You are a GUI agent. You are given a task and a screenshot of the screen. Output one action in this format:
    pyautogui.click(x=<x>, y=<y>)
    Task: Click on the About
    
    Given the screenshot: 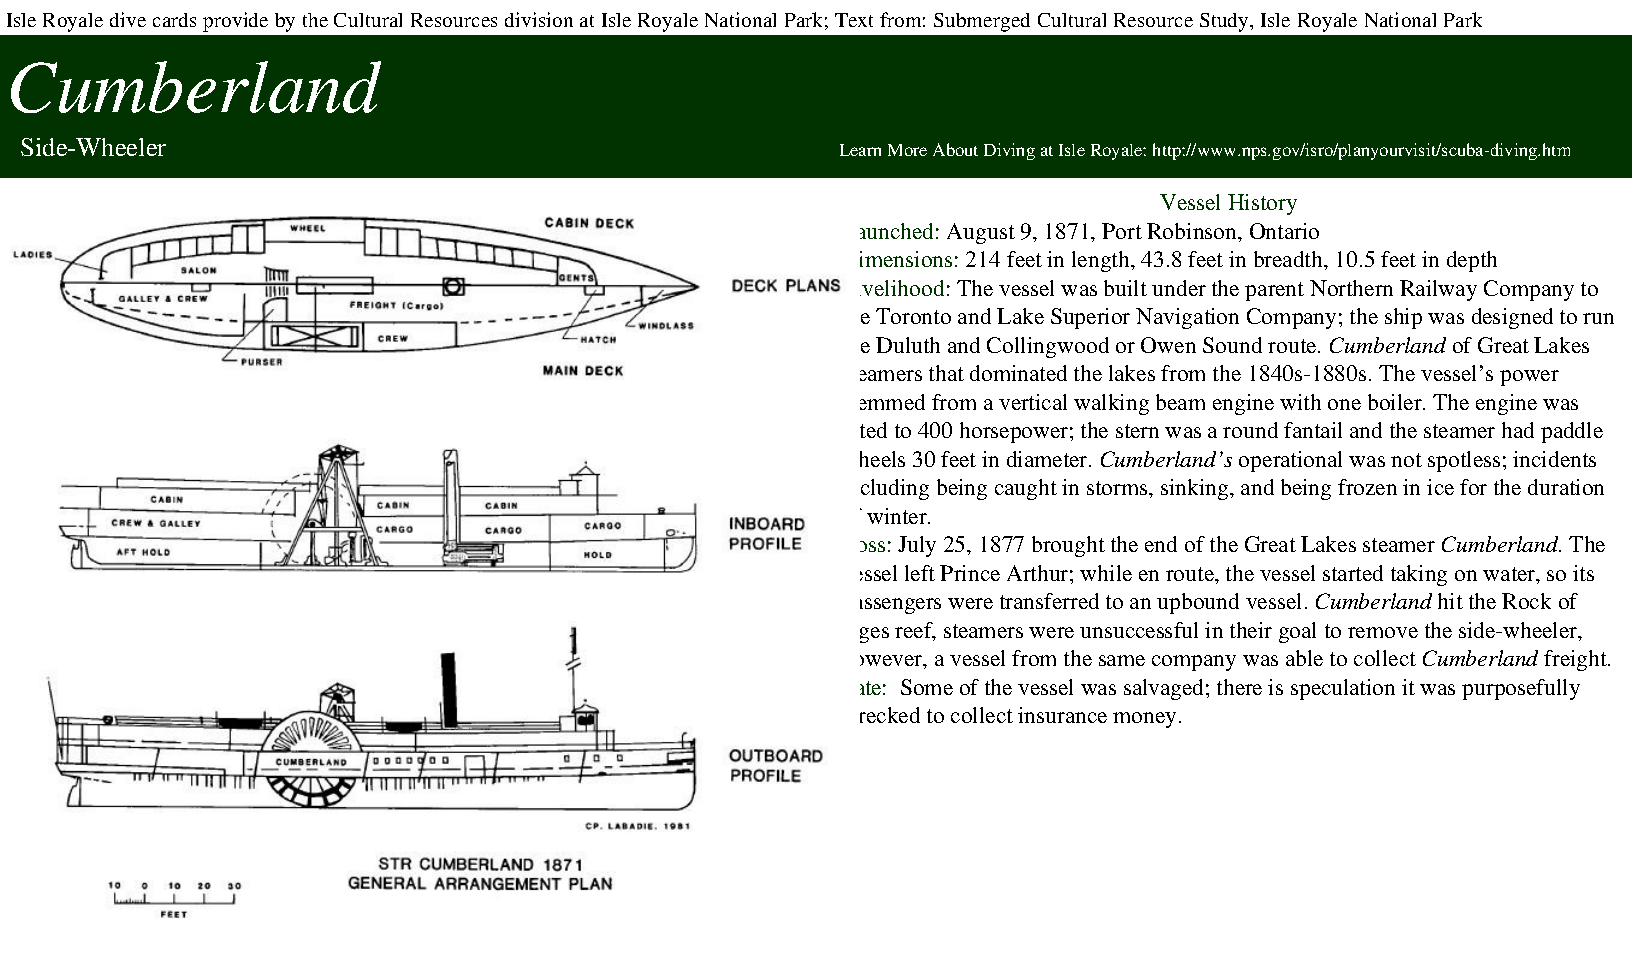 What is the action you would take?
    pyautogui.click(x=955, y=149)
